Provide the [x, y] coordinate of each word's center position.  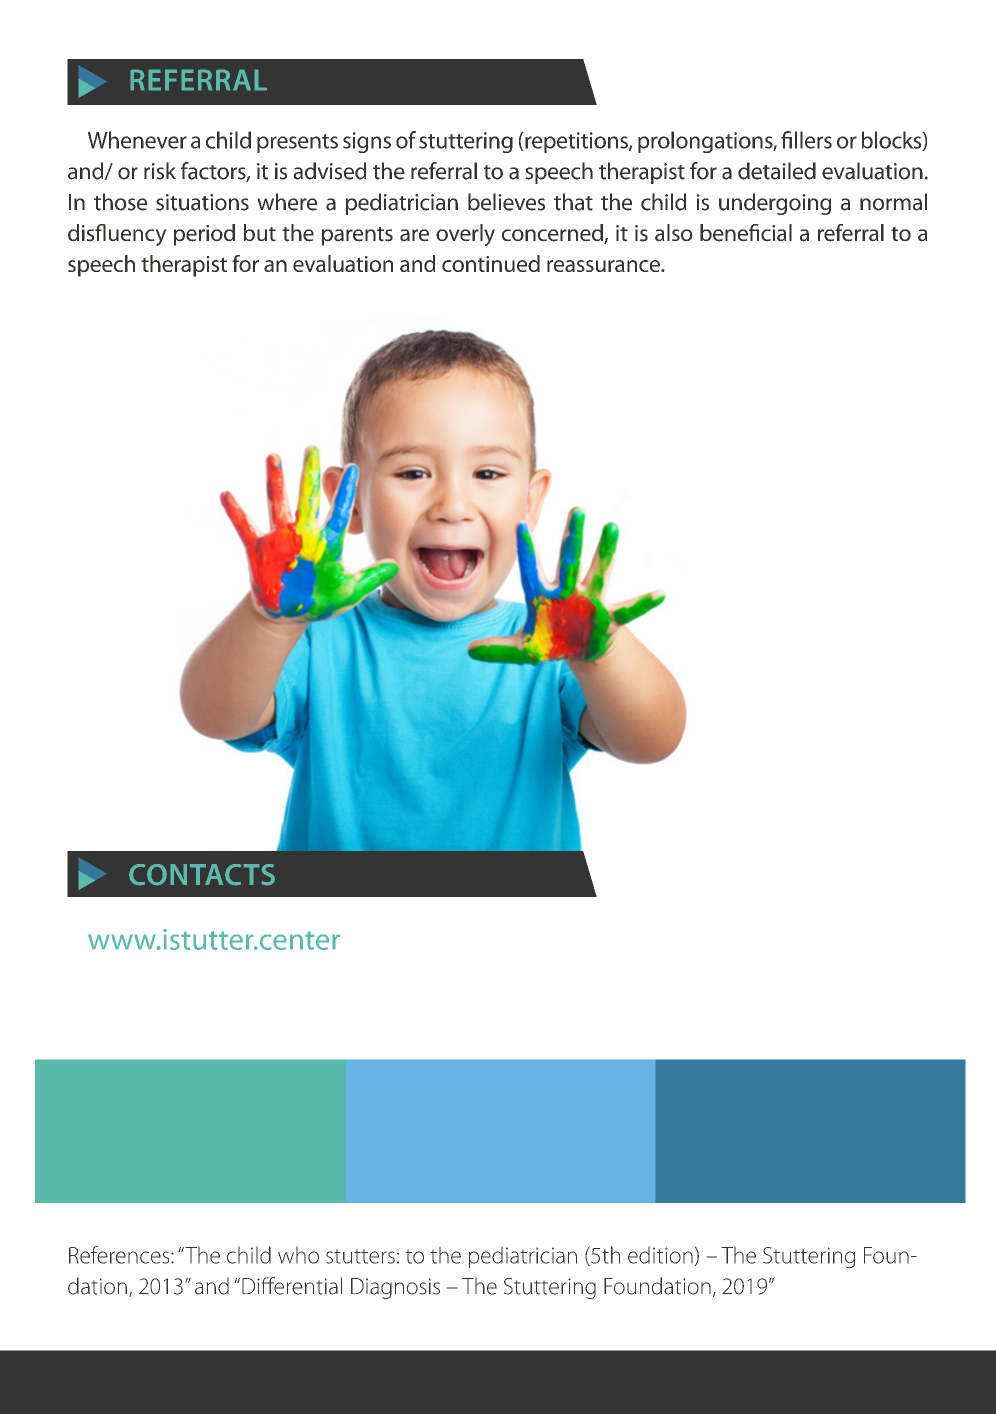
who [298, 1255]
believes [506, 202]
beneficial [746, 233]
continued [491, 263]
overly [465, 235]
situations [202, 202]
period [204, 235]
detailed [777, 171]
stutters [360, 1256]
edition [661, 1256]
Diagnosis [395, 1288]
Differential [292, 1286]
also [674, 233]
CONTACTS [202, 875]
